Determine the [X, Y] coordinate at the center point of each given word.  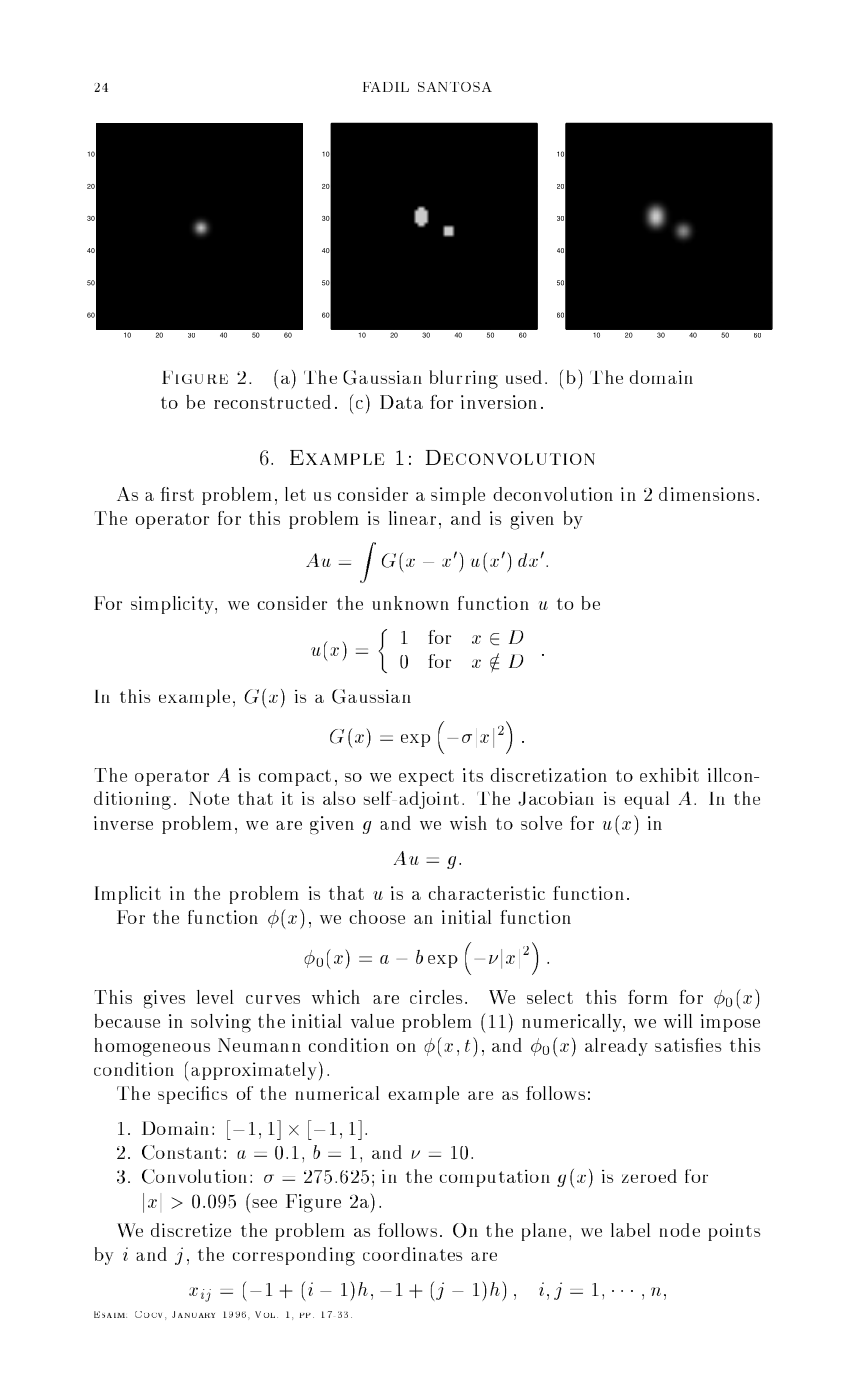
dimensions [706, 494]
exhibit [669, 775]
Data [401, 402]
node [680, 1230]
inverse [123, 823]
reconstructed [272, 402]
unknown [410, 603]
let [295, 494]
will [678, 1021]
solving [221, 1023]
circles [436, 997]
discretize [191, 1230]
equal [646, 800]
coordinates [412, 1254]
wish [468, 823]
